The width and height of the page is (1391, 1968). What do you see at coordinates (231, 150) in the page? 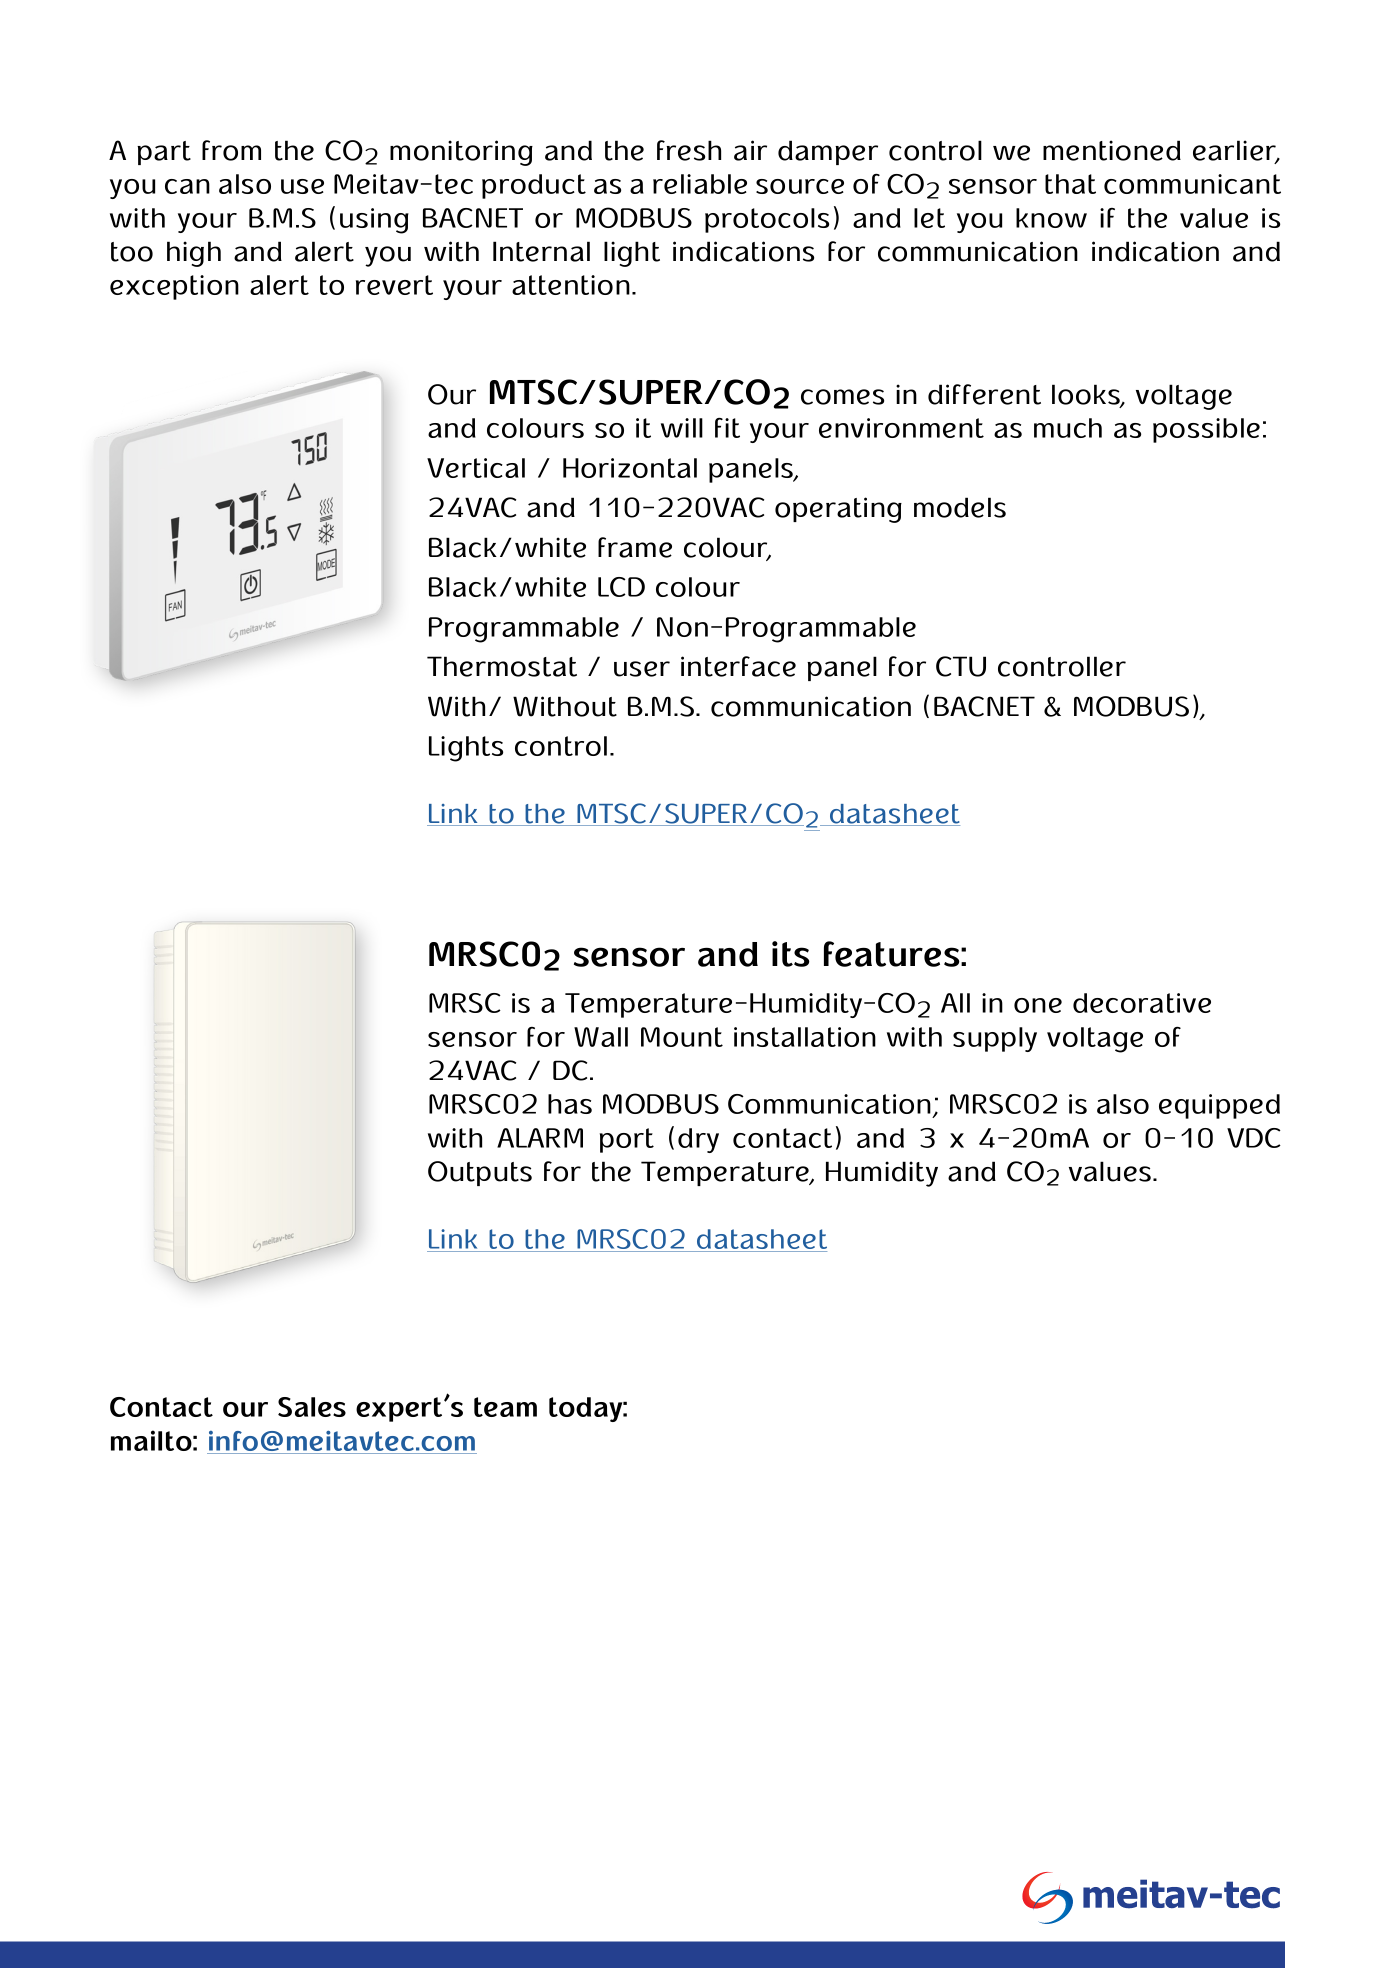
I see `from` at bounding box center [231, 150].
